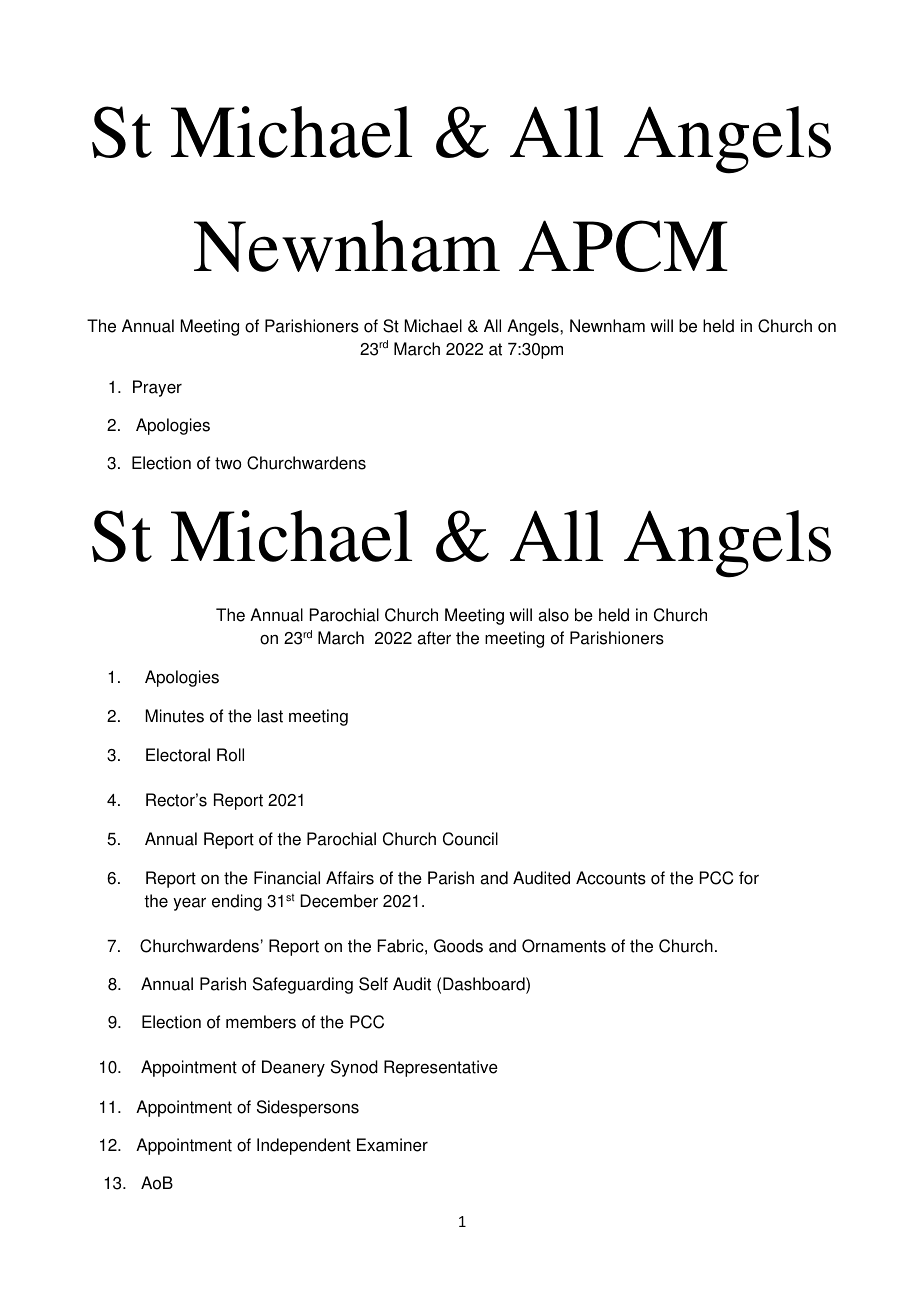 The height and width of the page is (1308, 924). I want to click on Examiner, so click(392, 1145).
